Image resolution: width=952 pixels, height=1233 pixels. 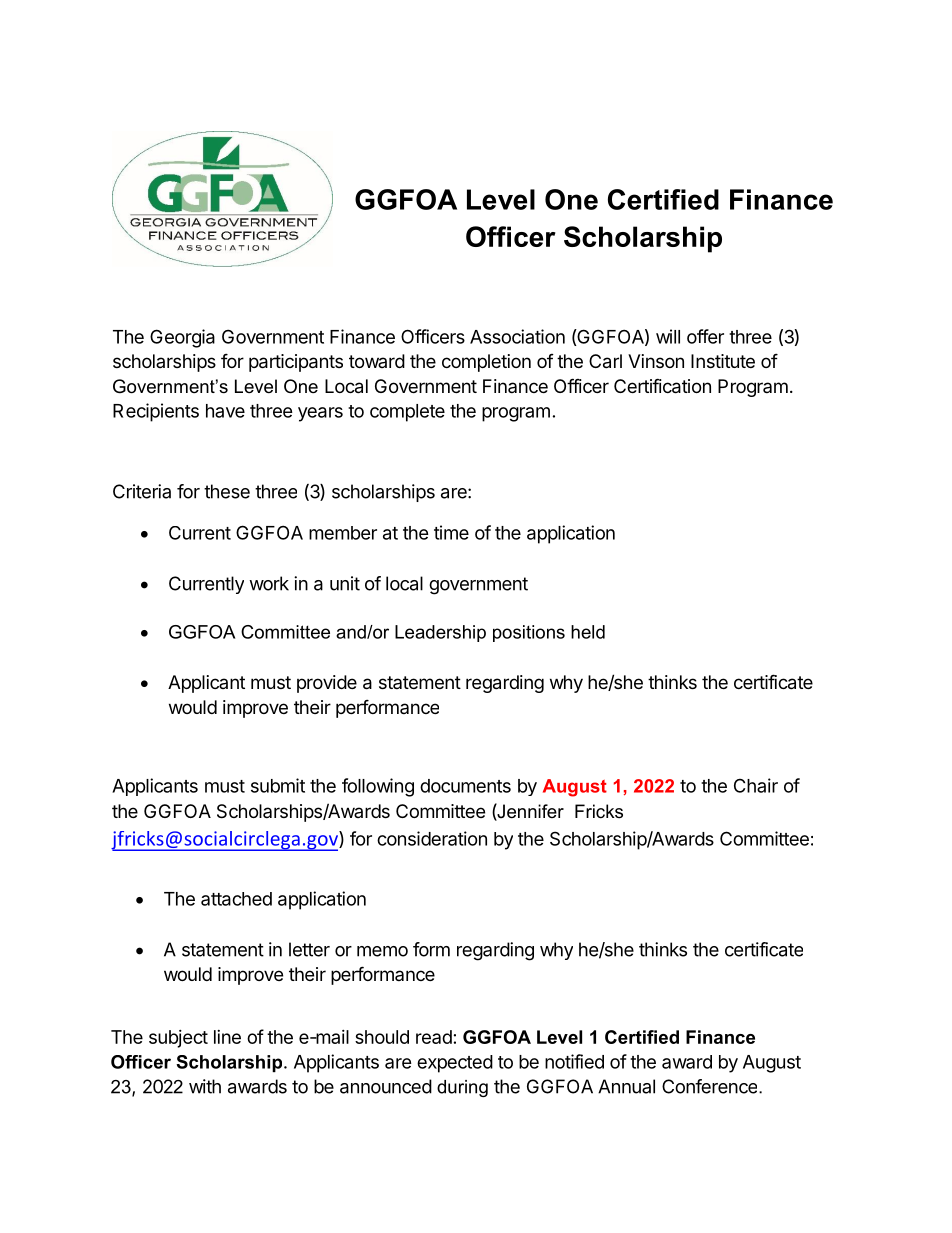 I want to click on Conference, so click(x=711, y=1086).
